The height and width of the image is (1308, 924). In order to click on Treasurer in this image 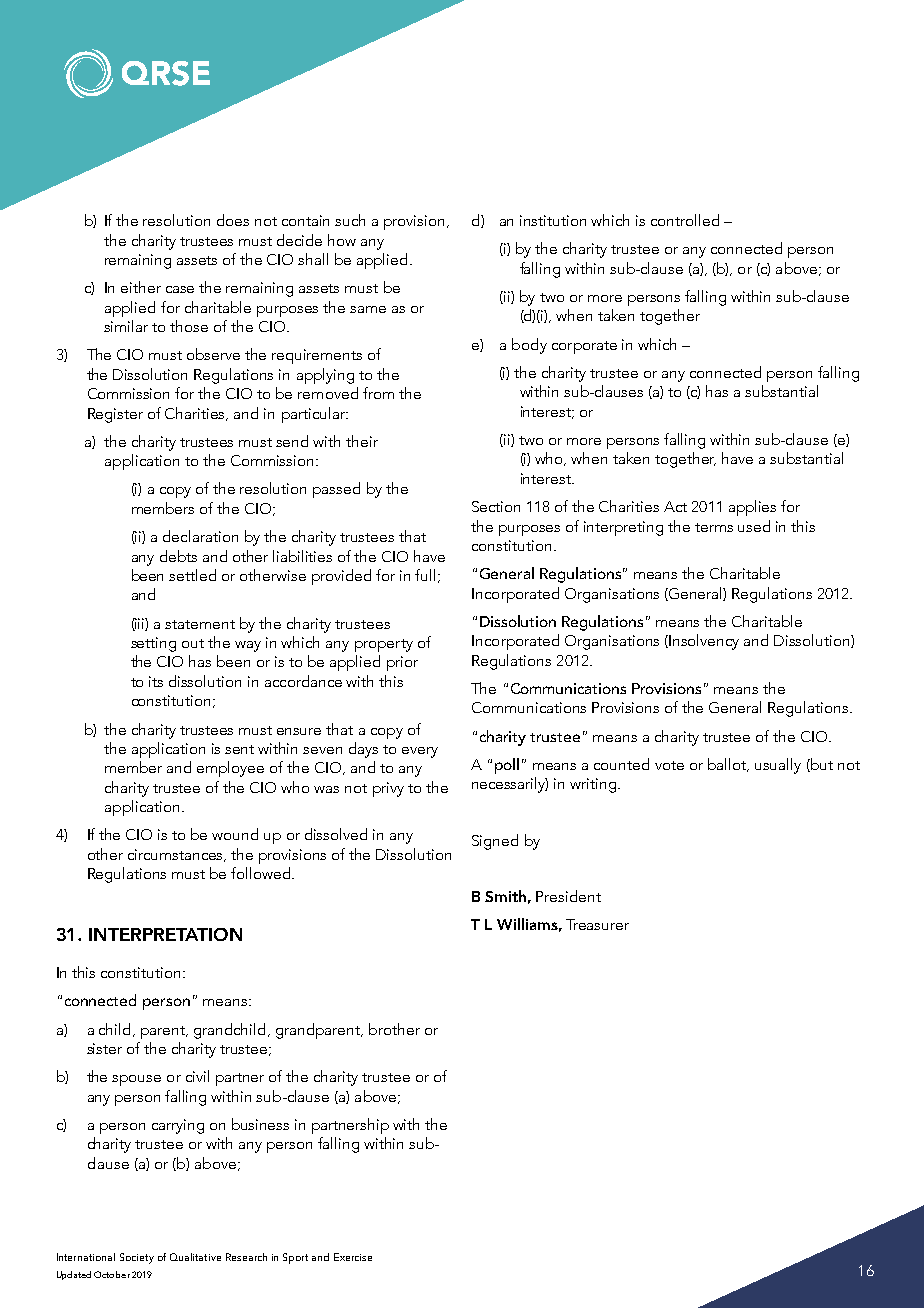, I will do `click(597, 924)`.
